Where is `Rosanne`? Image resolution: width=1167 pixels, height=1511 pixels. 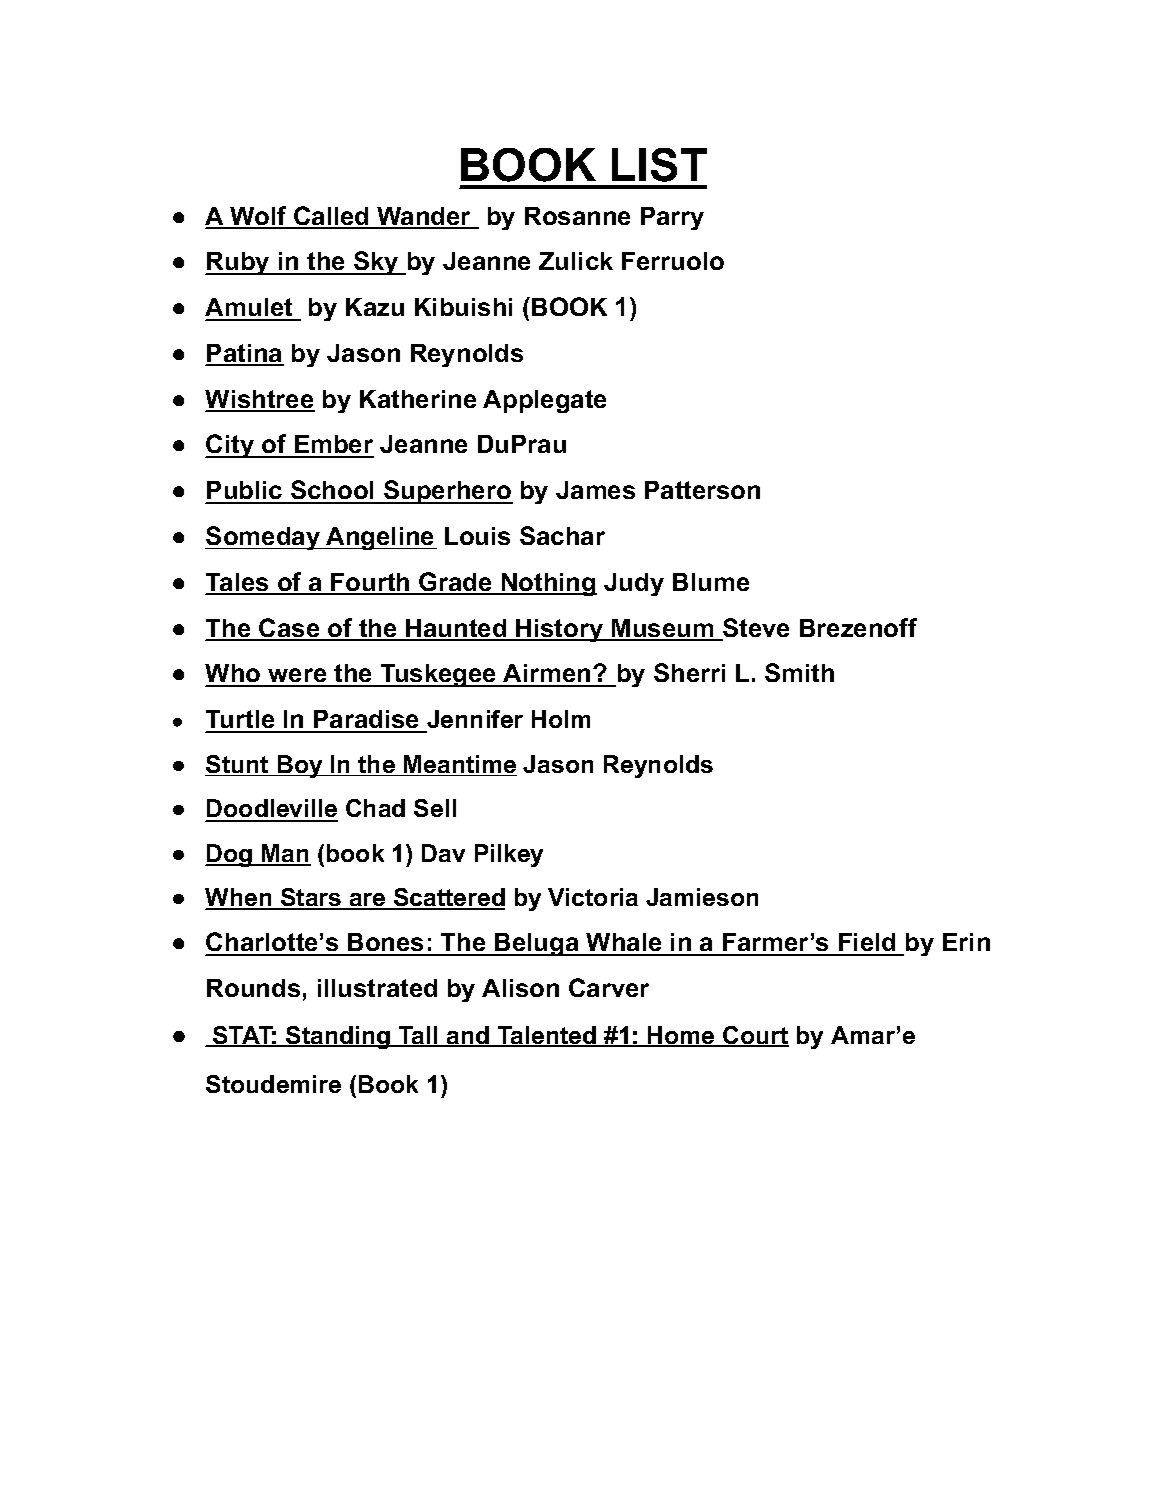
Rosanne is located at coordinates (577, 216).
